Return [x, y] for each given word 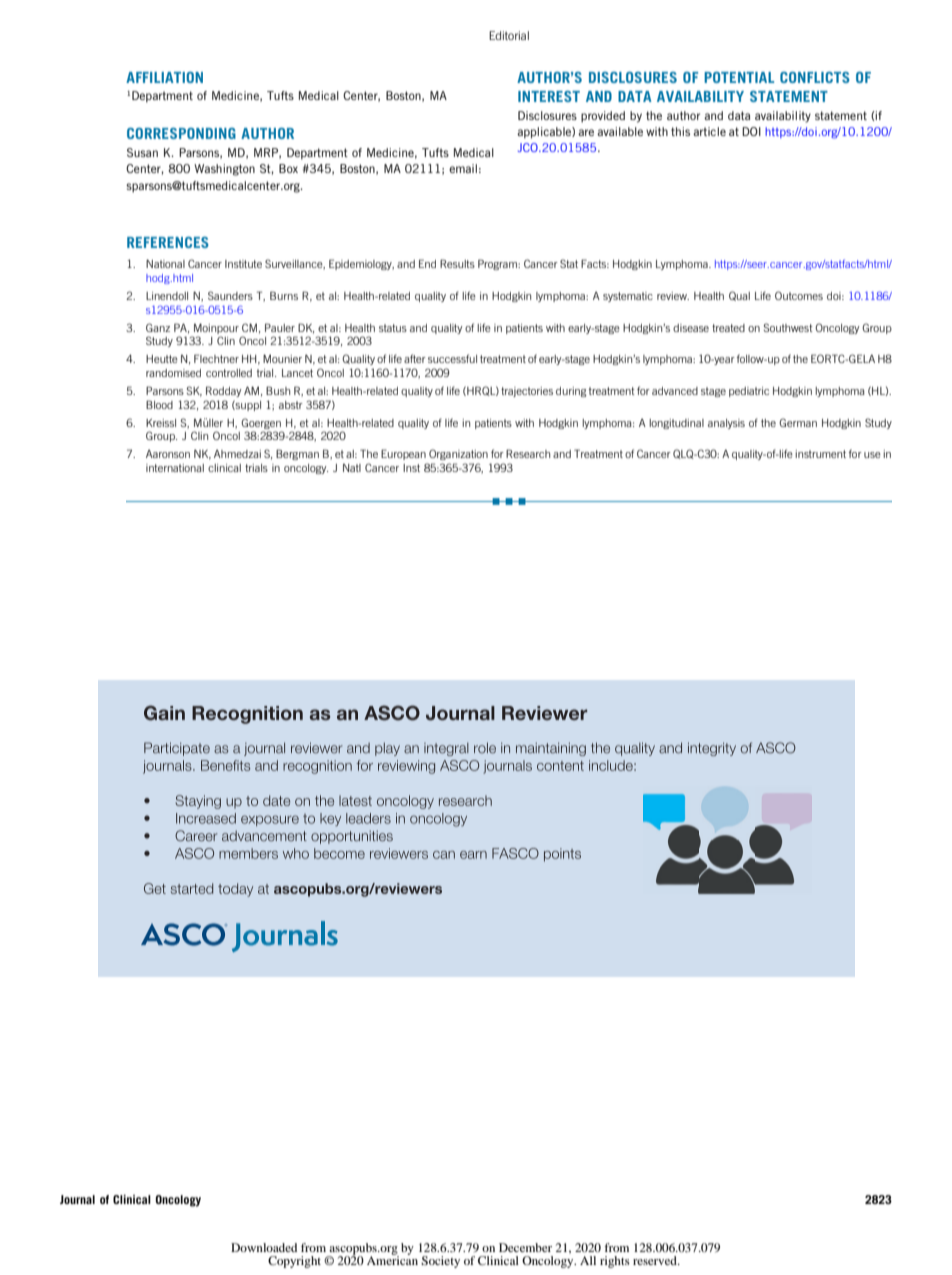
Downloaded [264, 1247]
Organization [458, 454]
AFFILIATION [164, 77]
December [525, 1247]
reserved [656, 1260]
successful [452, 358]
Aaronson [168, 454]
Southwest [788, 327]
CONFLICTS [815, 77]
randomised [173, 373]
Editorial [509, 35]
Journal [77, 1199]
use [872, 455]
